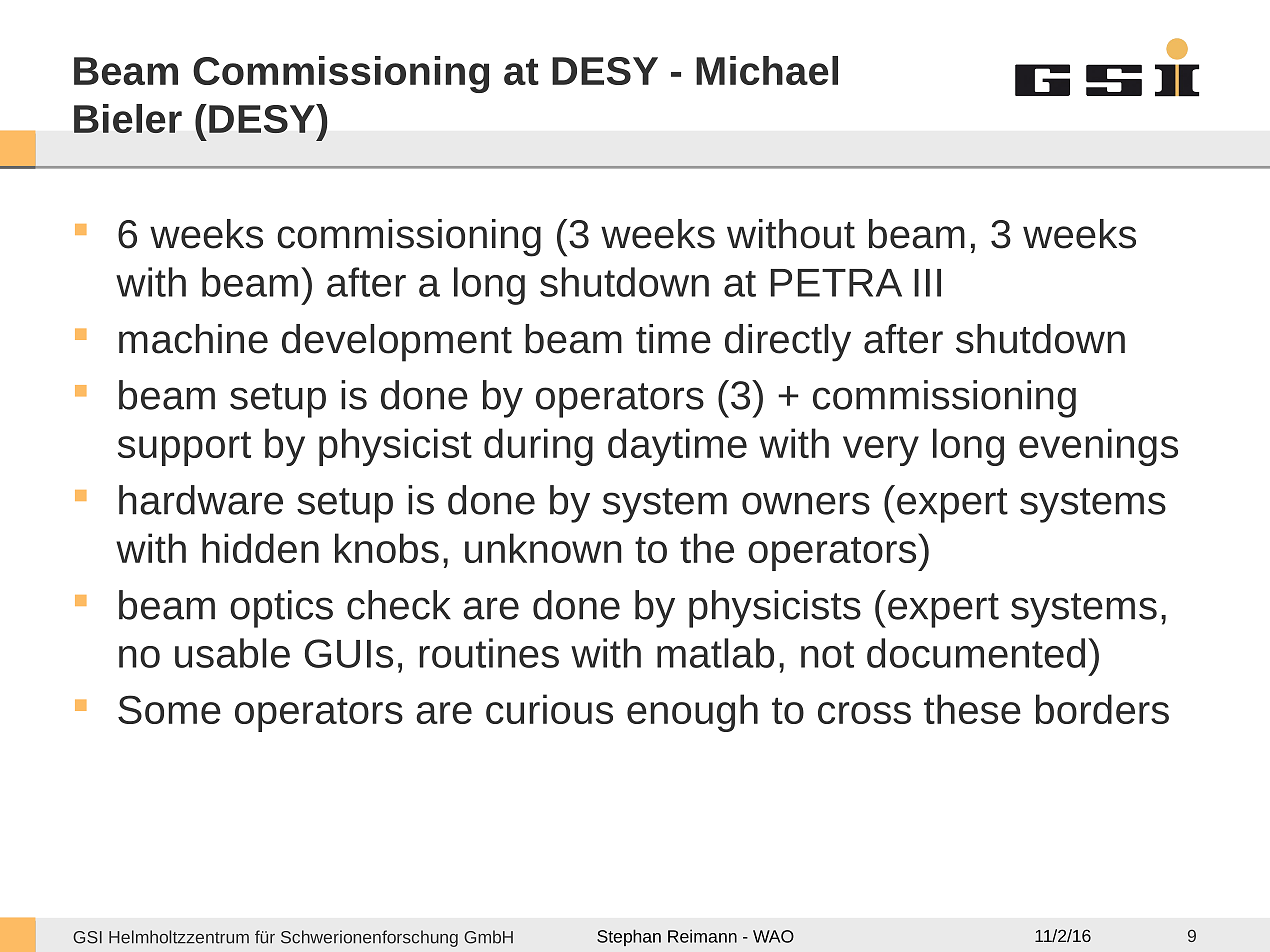 The width and height of the screenshot is (1270, 952). Describe the element at coordinates (201, 500) in the screenshot. I see `hardware` at that location.
